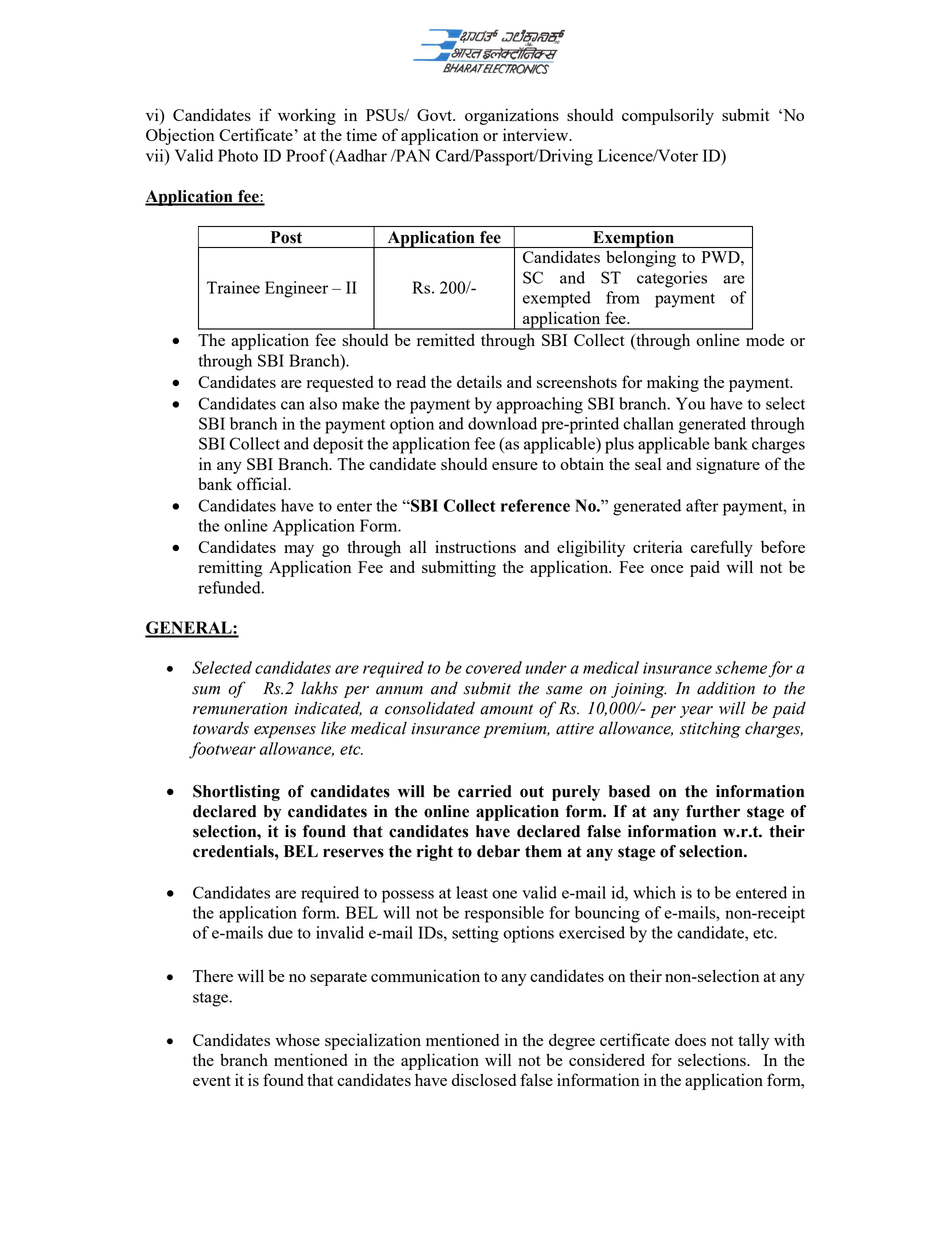  Describe the element at coordinates (485, 791) in the screenshot. I see `carried` at that location.
